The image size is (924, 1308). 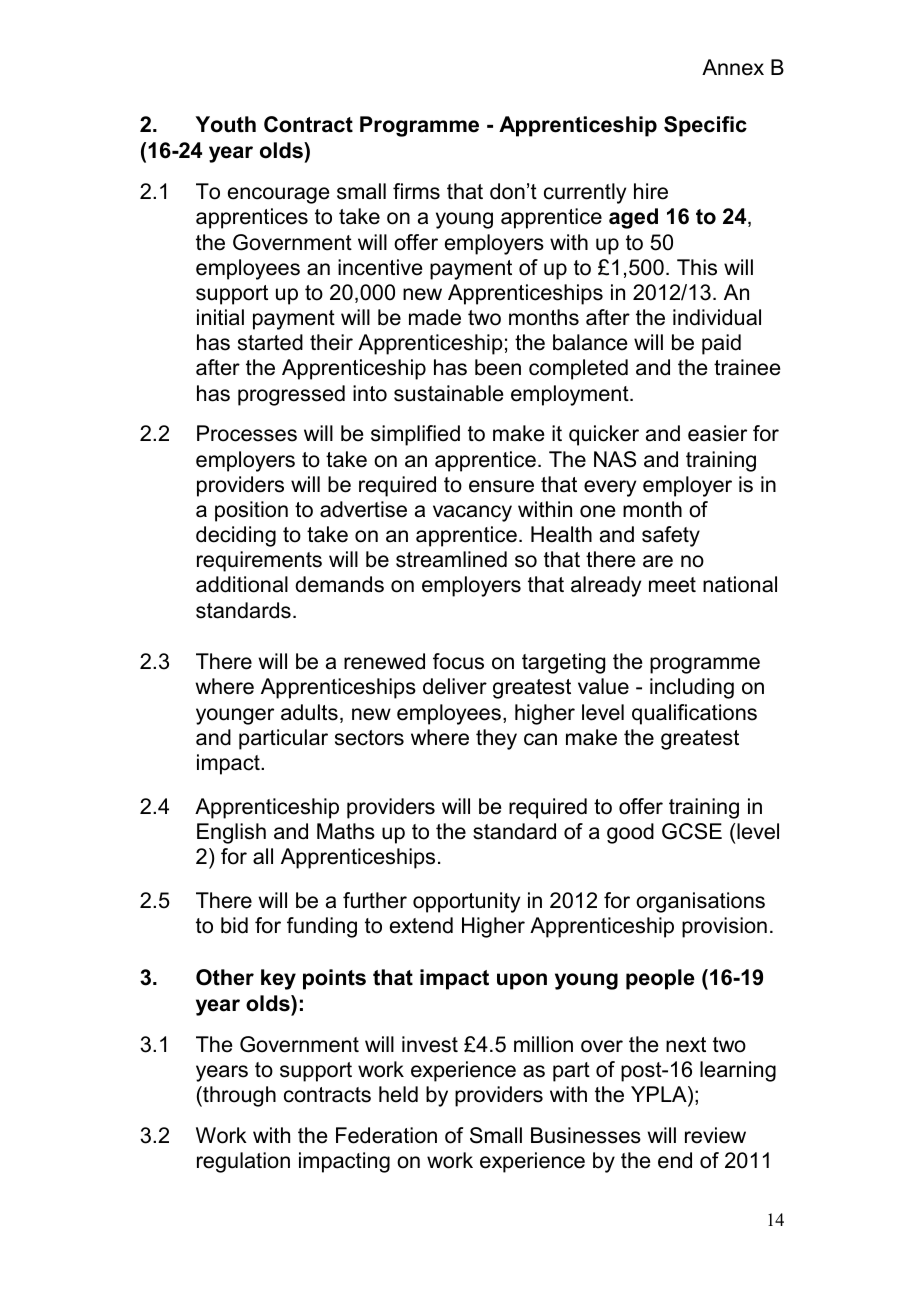 I want to click on firms, so click(x=416, y=191).
